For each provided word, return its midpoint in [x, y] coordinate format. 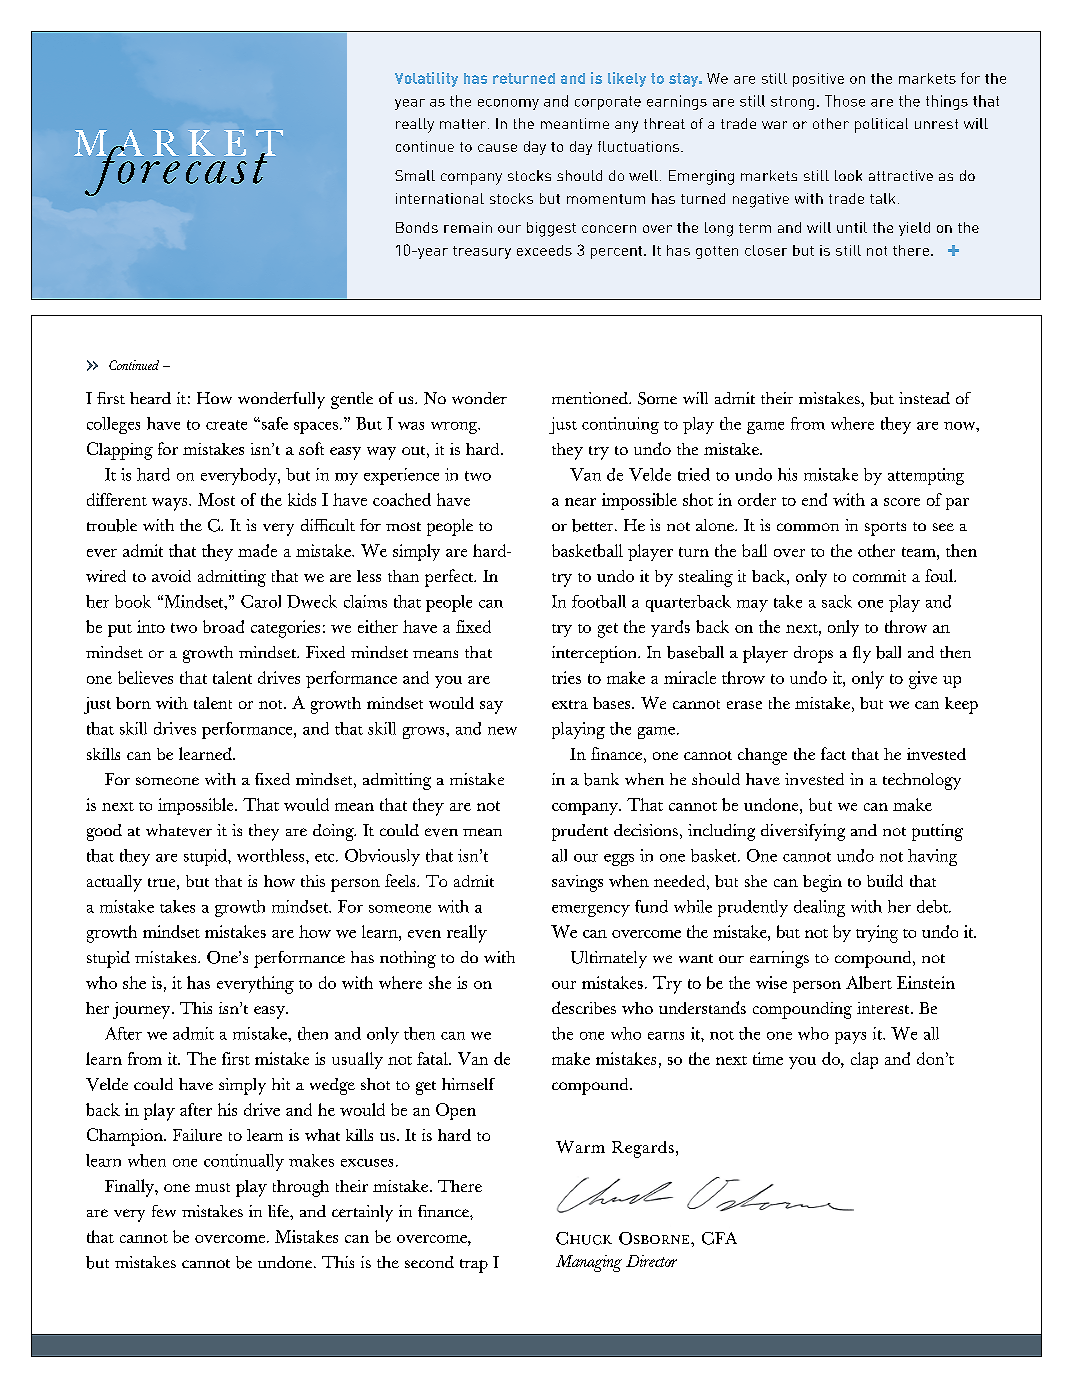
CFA [719, 1238]
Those [845, 101]
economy [508, 104]
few [164, 1211]
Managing [589, 1263]
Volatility [426, 79]
